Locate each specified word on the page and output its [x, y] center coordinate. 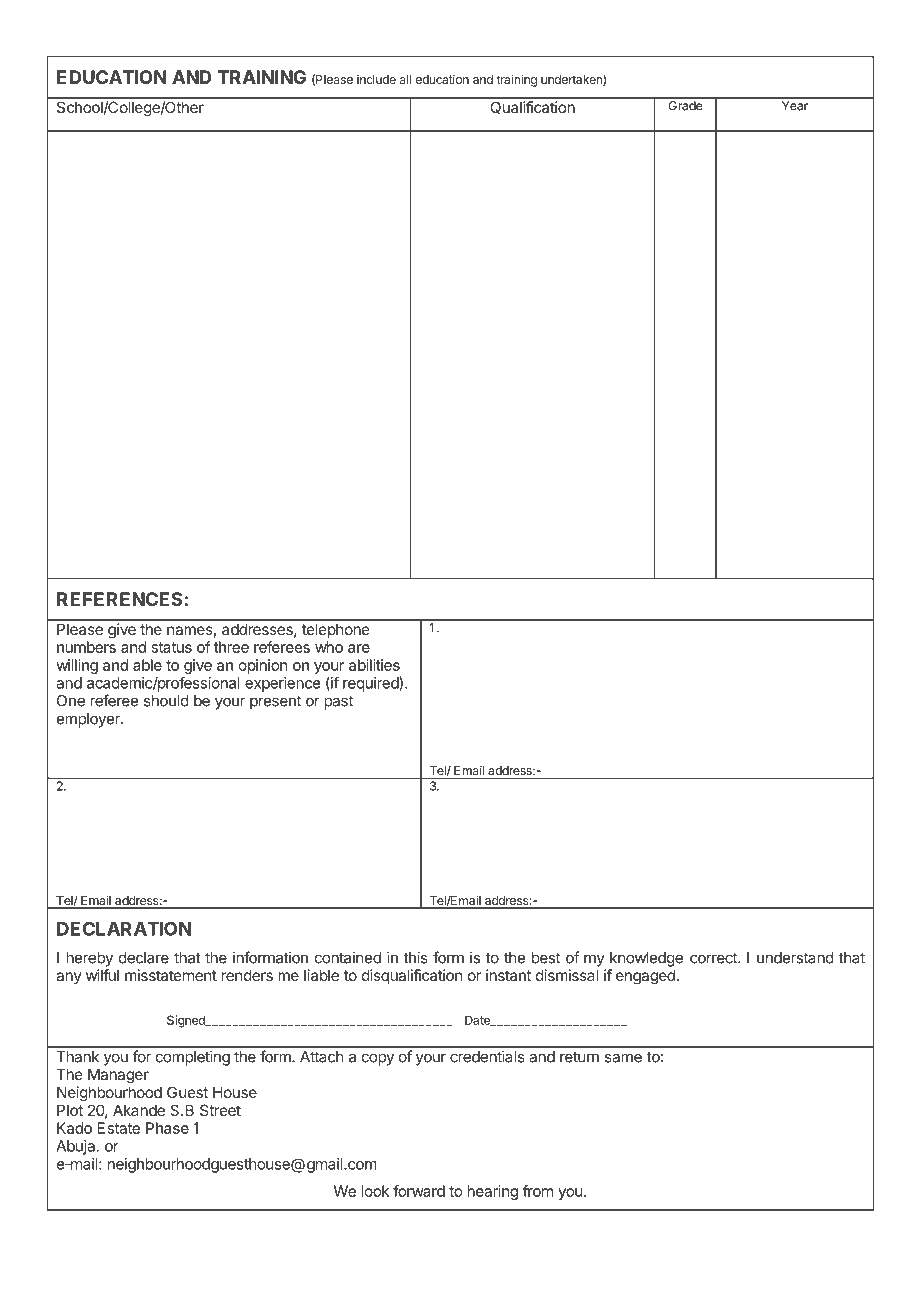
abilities [374, 665]
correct [714, 958]
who [329, 647]
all [405, 79]
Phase [167, 1128]
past [338, 702]
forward [419, 1191]
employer [89, 720]
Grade [685, 104]
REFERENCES [119, 599]
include [376, 79]
